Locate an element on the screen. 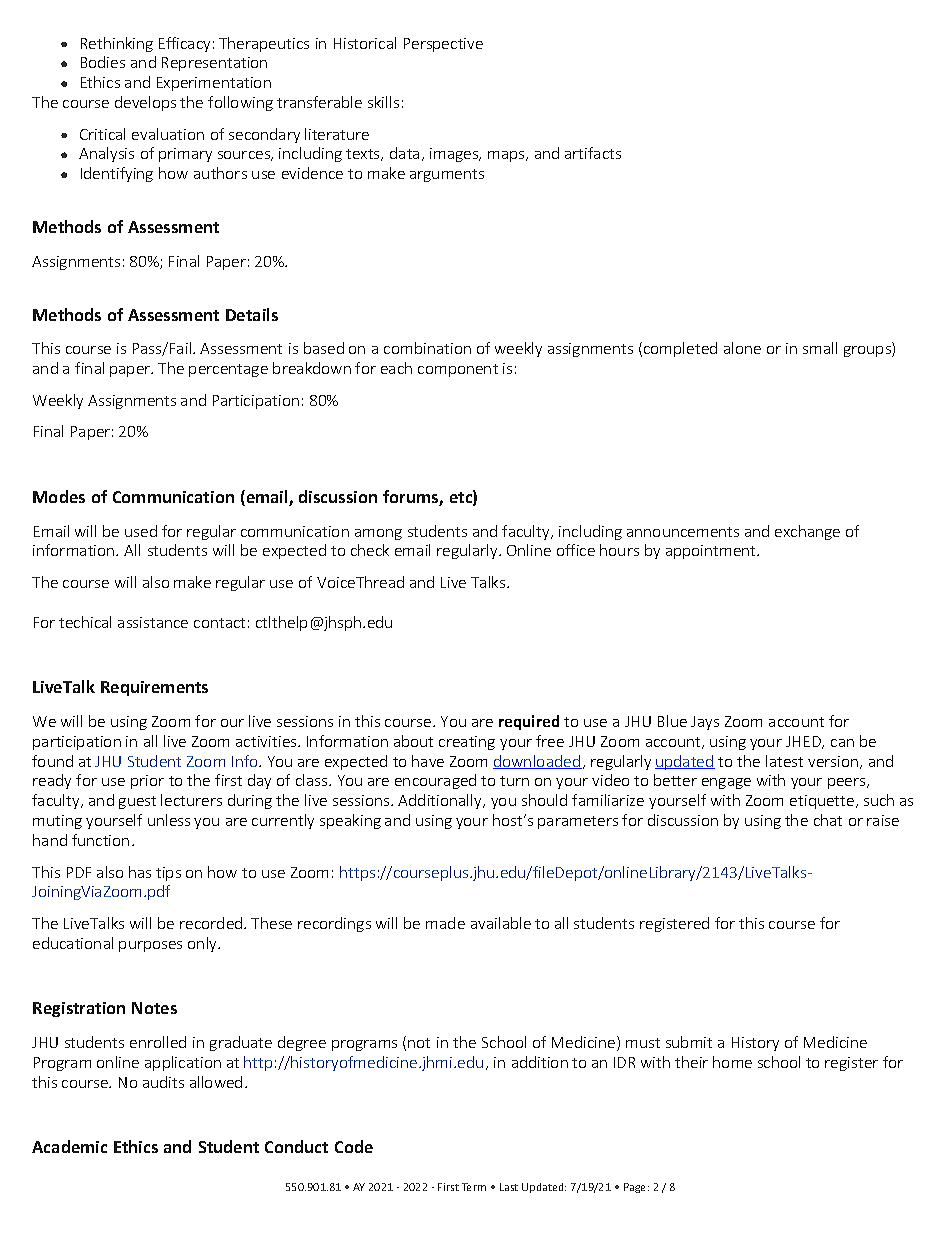 The image size is (952, 1233). develops is located at coordinates (145, 103).
